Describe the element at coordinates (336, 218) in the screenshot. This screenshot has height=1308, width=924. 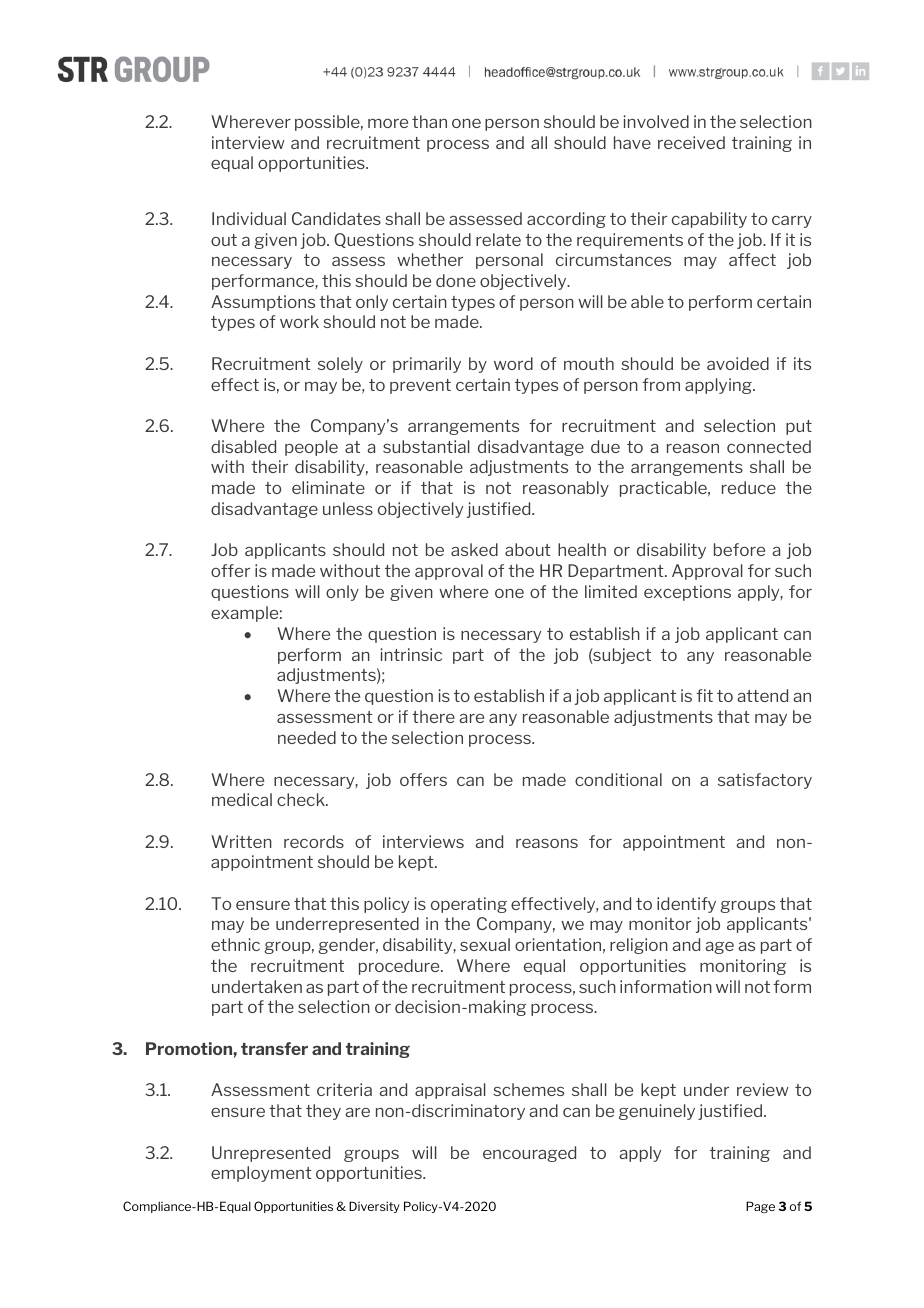
I see `Candidates` at that location.
